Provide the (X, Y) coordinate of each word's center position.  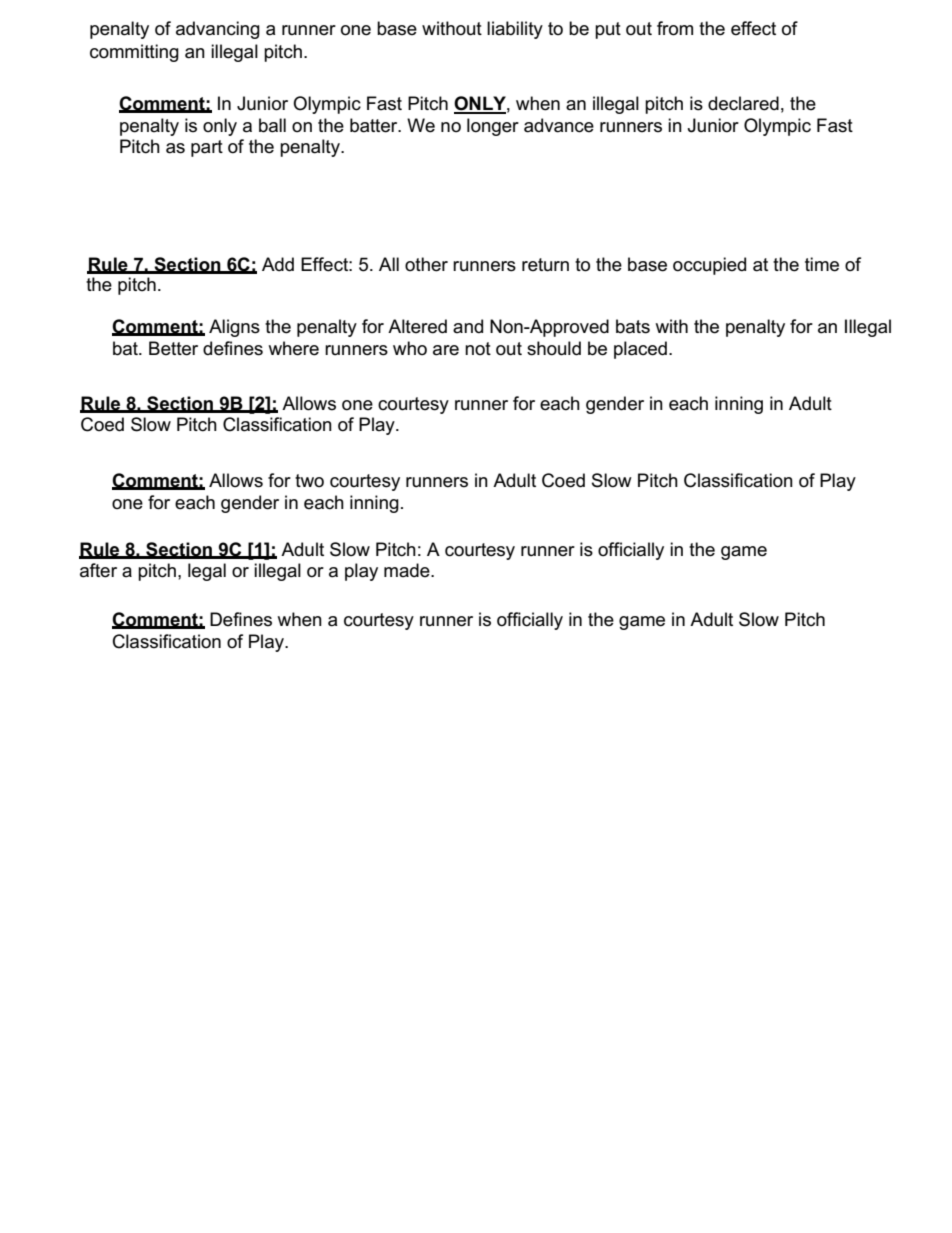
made (408, 570)
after (98, 570)
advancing (218, 30)
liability (515, 30)
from (675, 28)
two (309, 481)
